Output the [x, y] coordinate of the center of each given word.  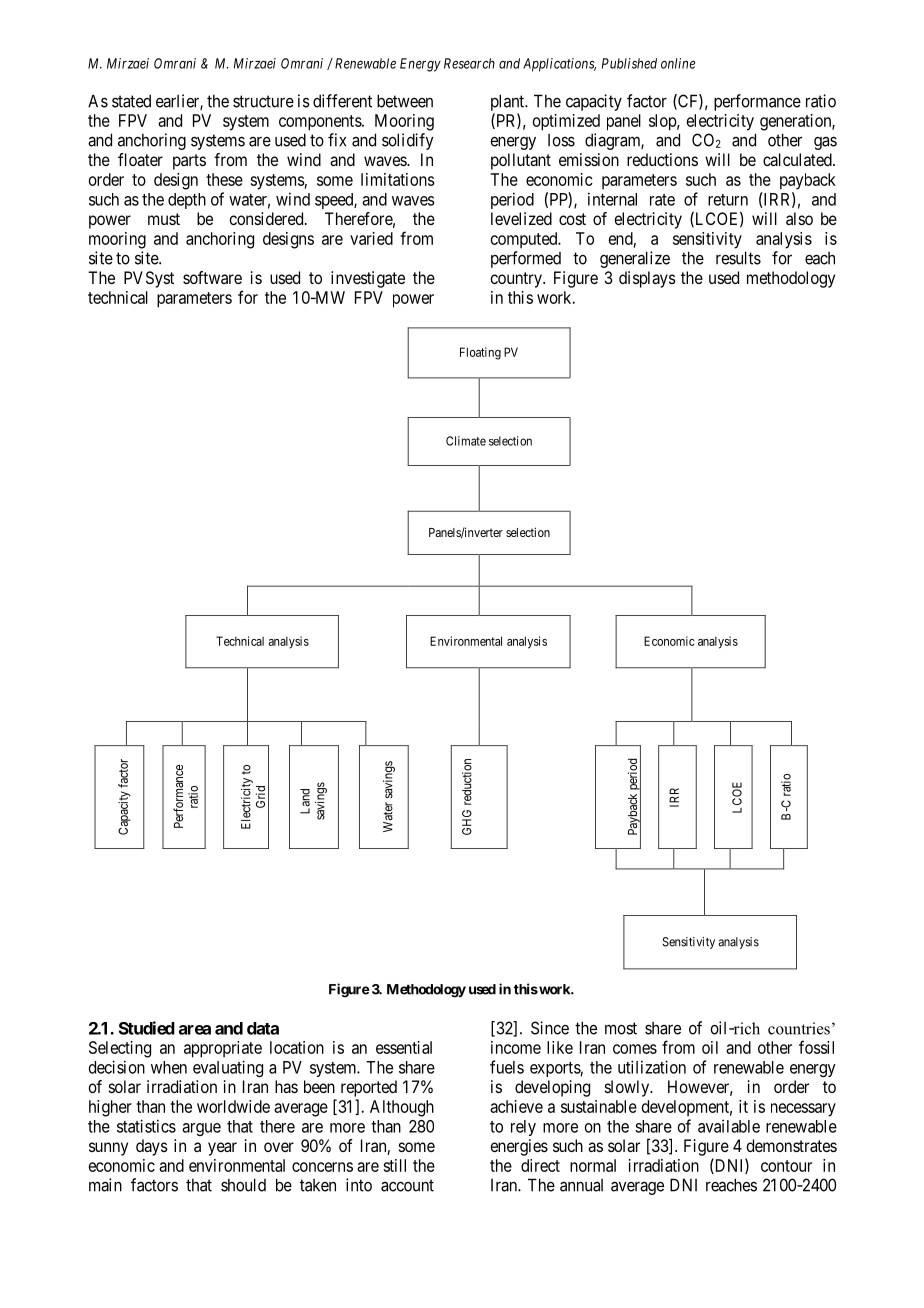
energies [519, 1147]
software [212, 277]
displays [647, 279]
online [678, 63]
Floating [480, 353]
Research [469, 63]
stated [131, 101]
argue [201, 1129]
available [729, 1126]
